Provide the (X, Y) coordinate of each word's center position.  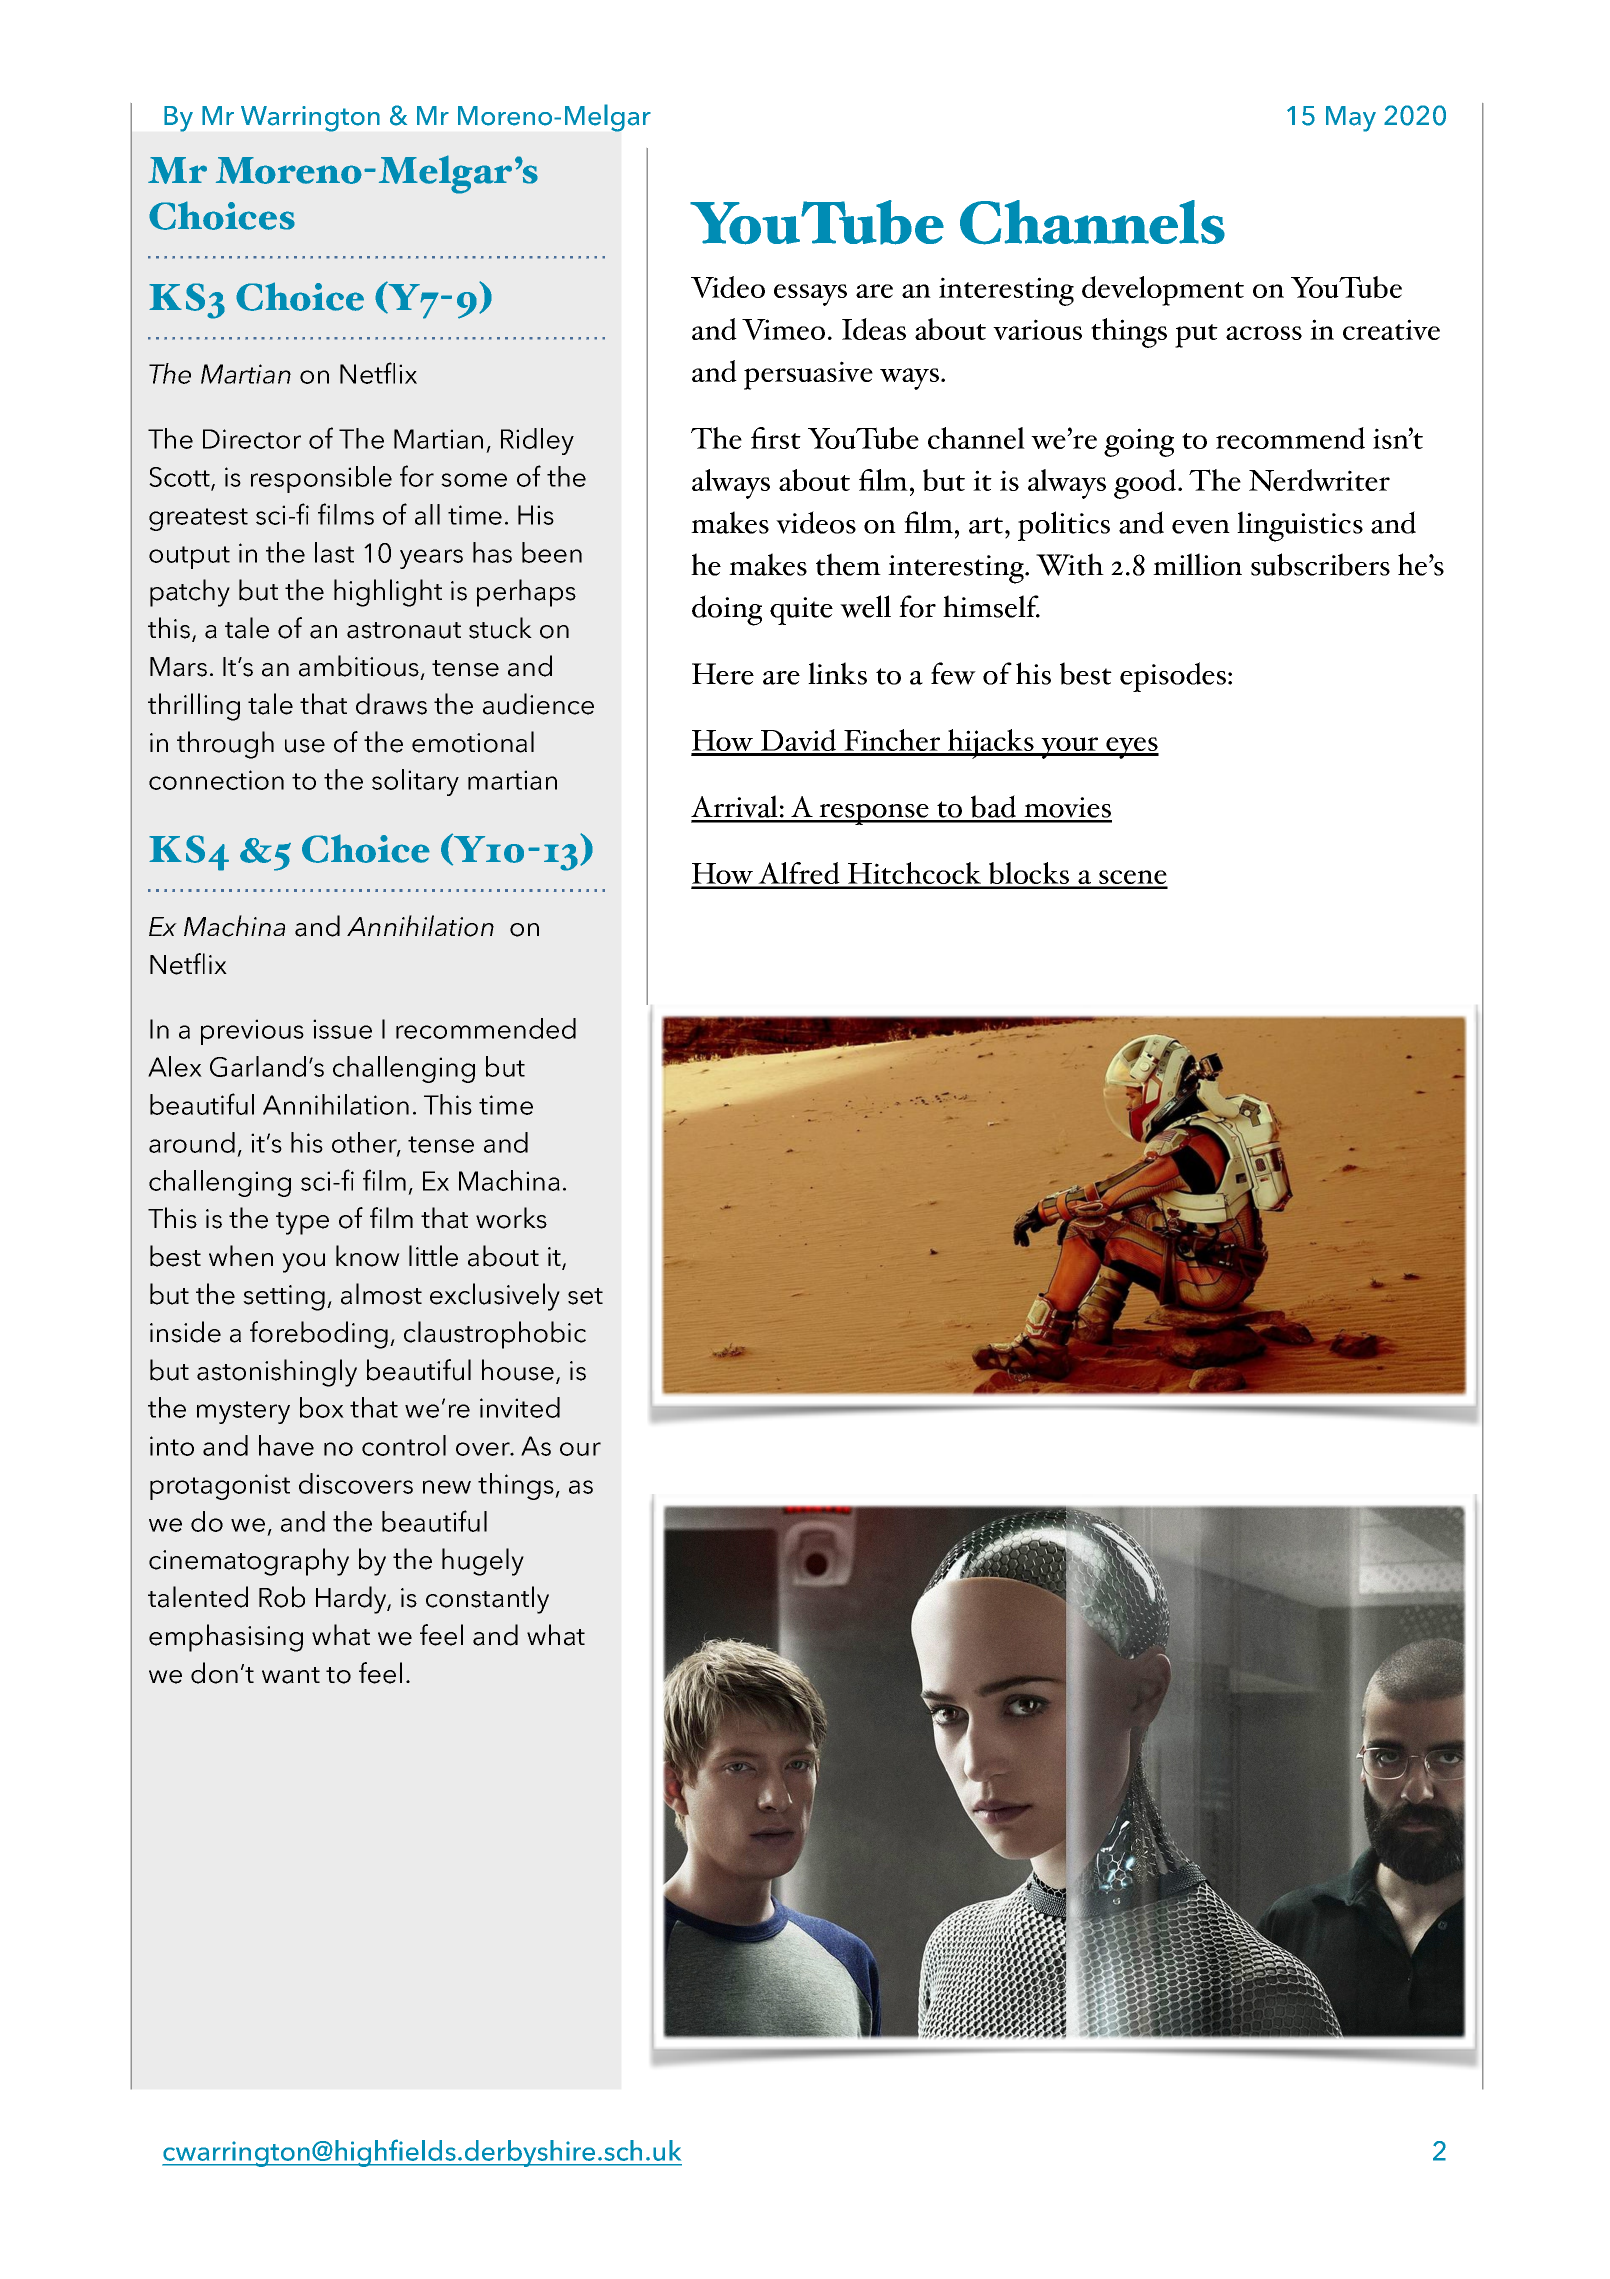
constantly (487, 1600)
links (837, 673)
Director (252, 439)
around (192, 1142)
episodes (1173, 677)
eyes (1131, 748)
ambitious (359, 666)
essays (810, 295)
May (1351, 119)
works (511, 1218)
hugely (483, 1562)
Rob (282, 1597)
